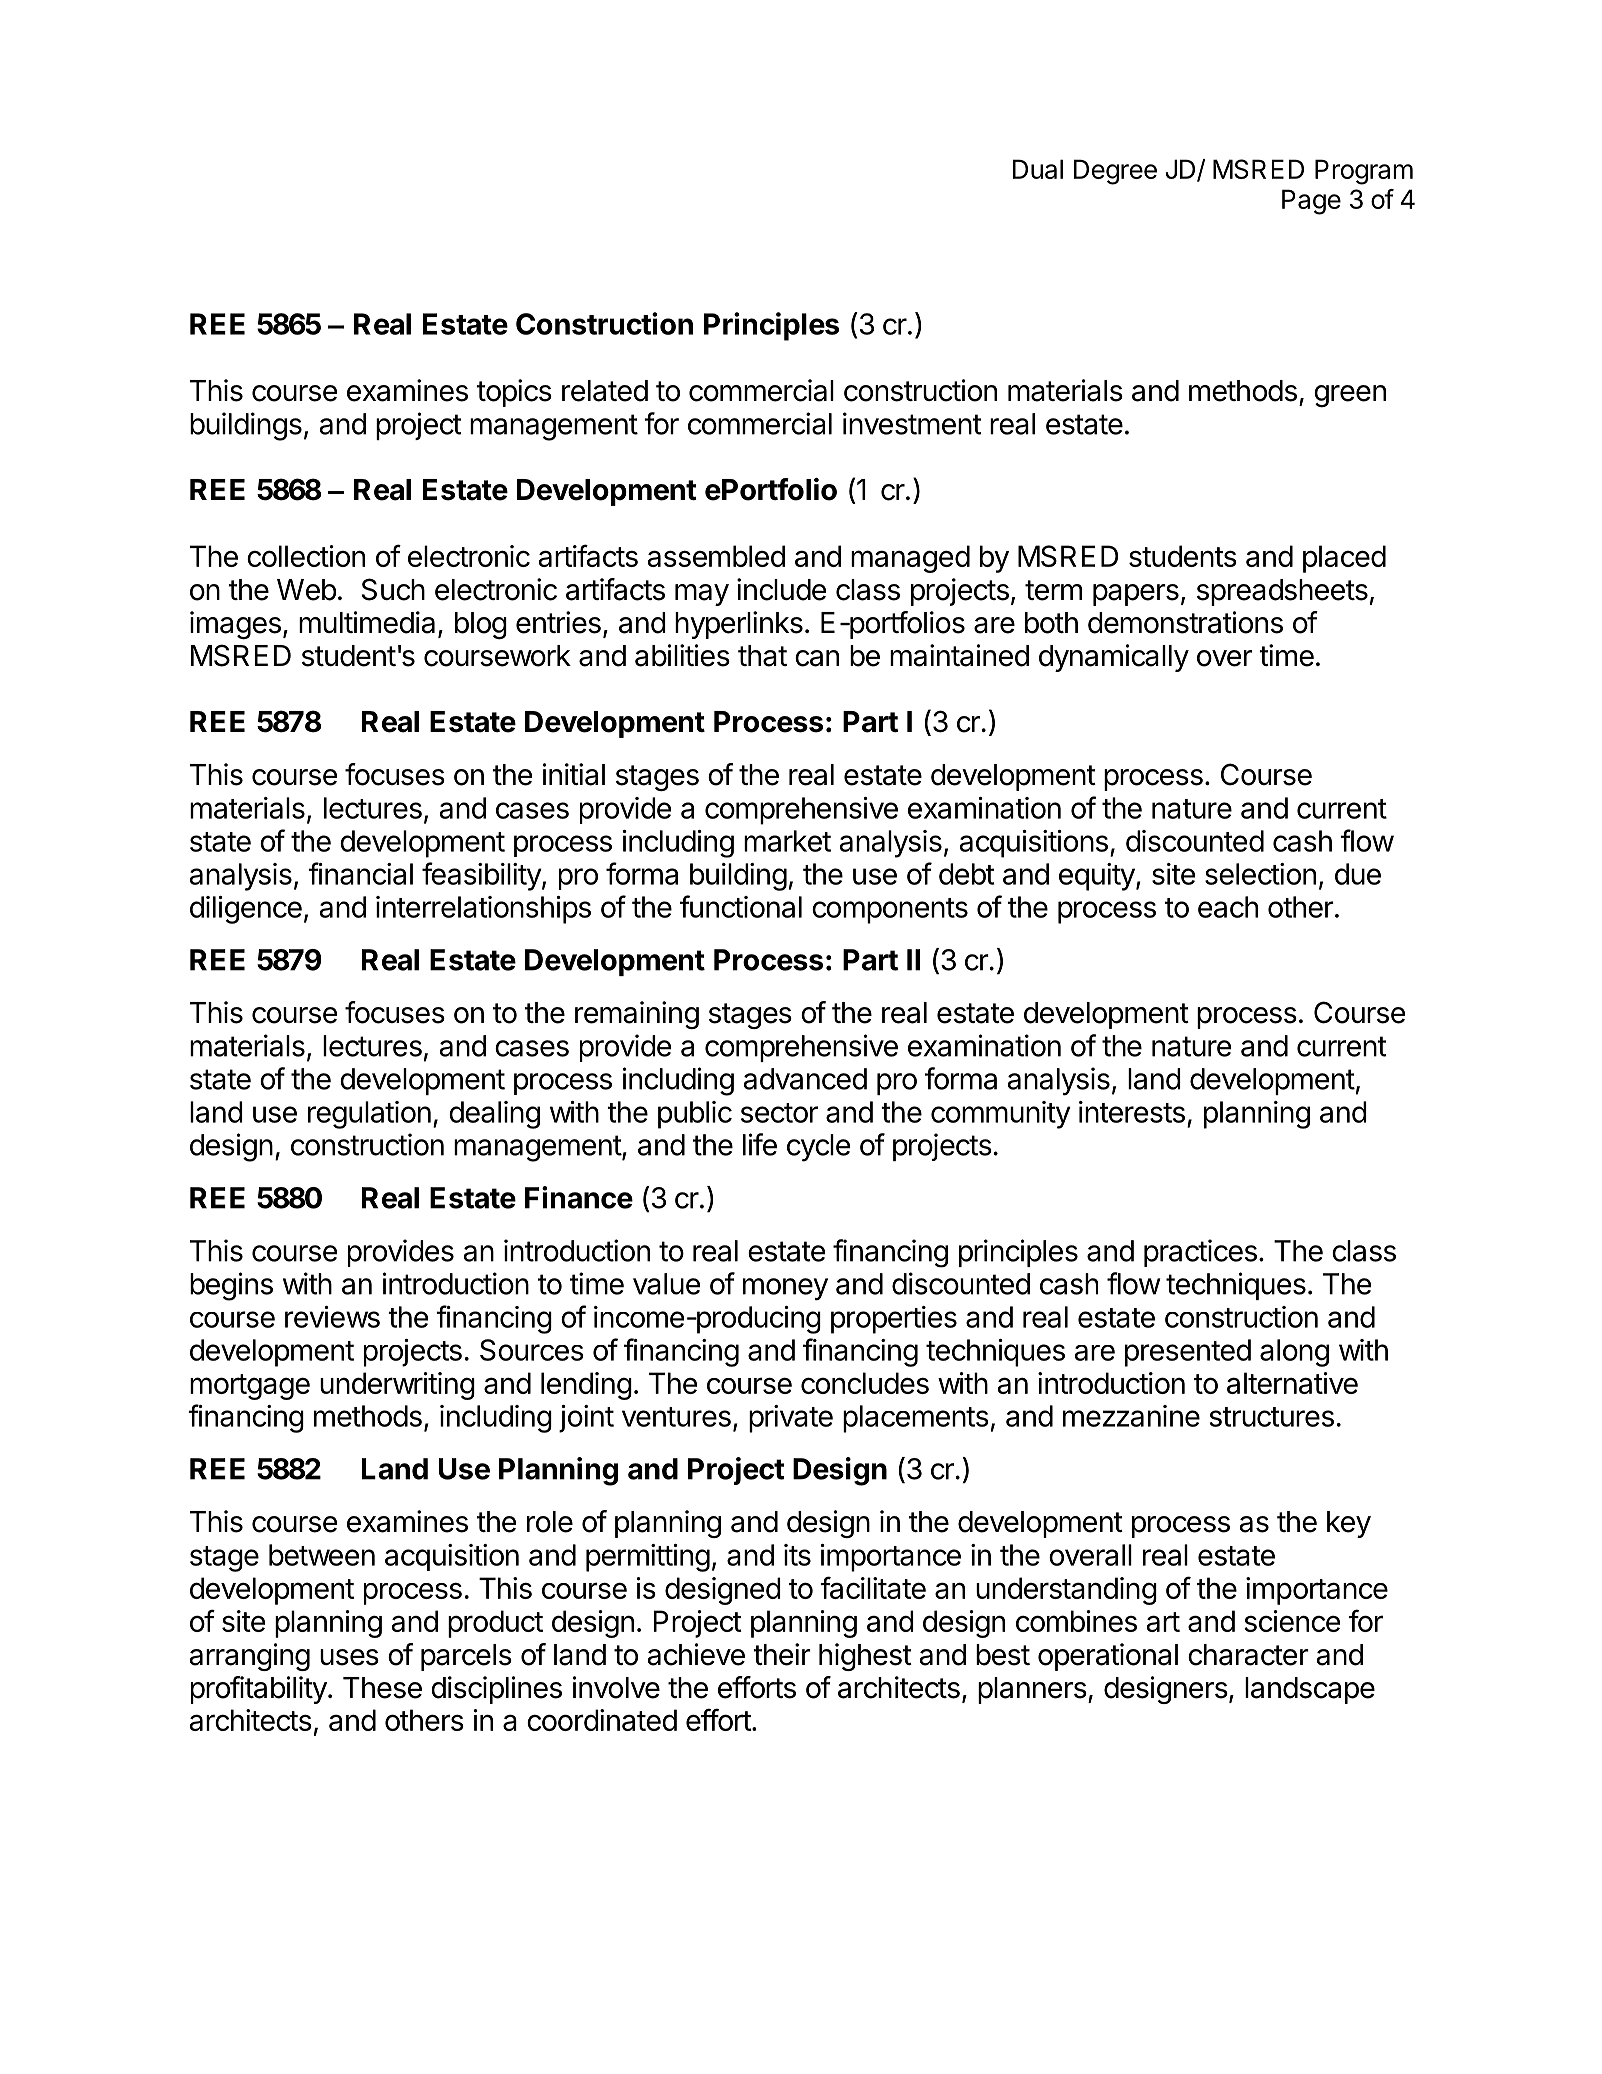 The width and height of the screenshot is (1602, 2074). I want to click on Such, so click(393, 589).
